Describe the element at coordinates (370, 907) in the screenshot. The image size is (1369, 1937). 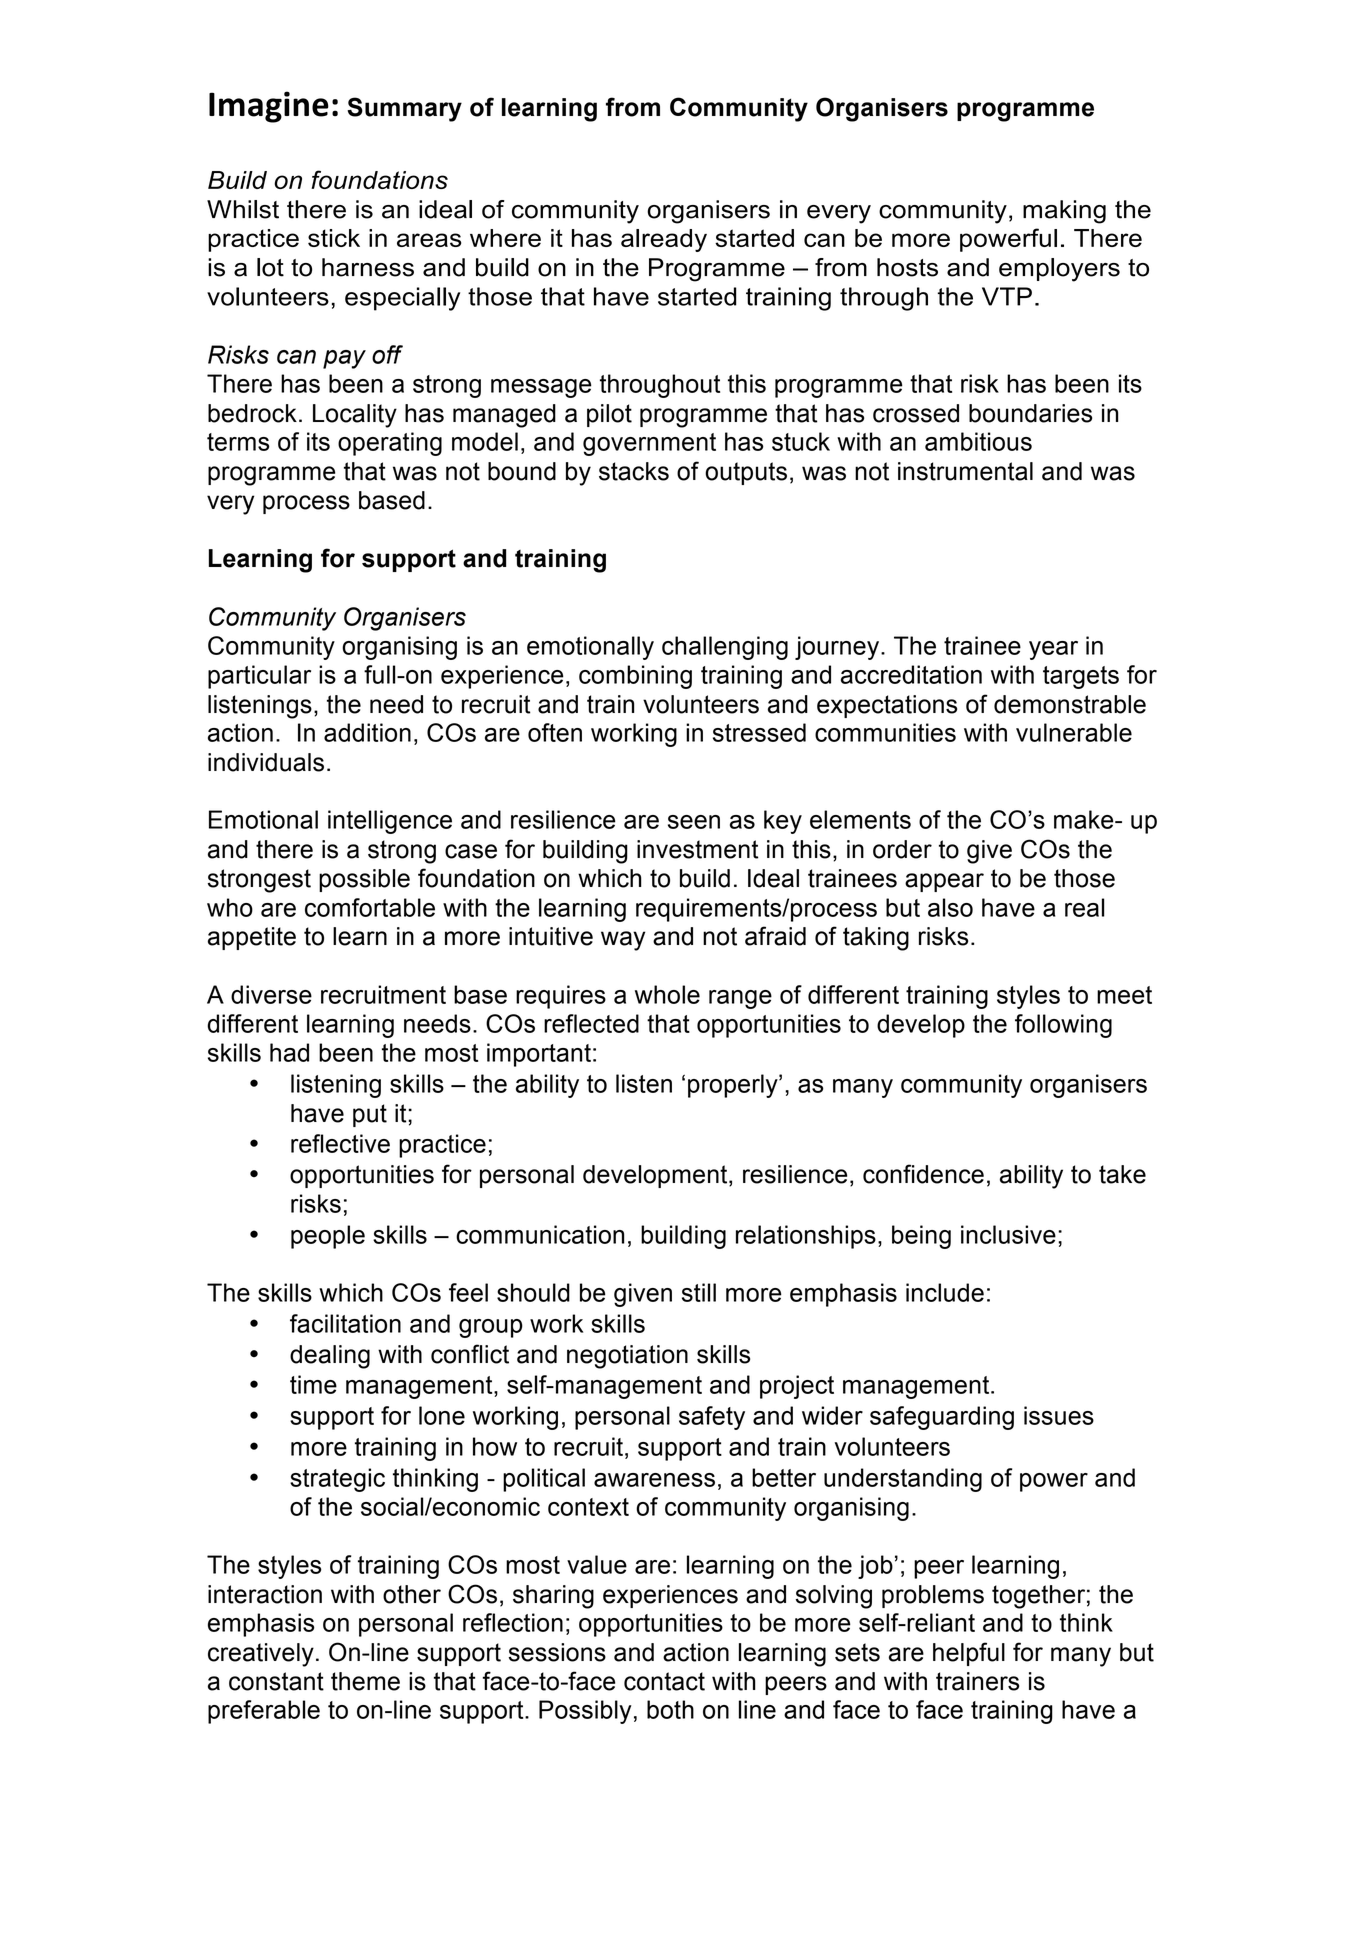
I see `comfortable` at that location.
